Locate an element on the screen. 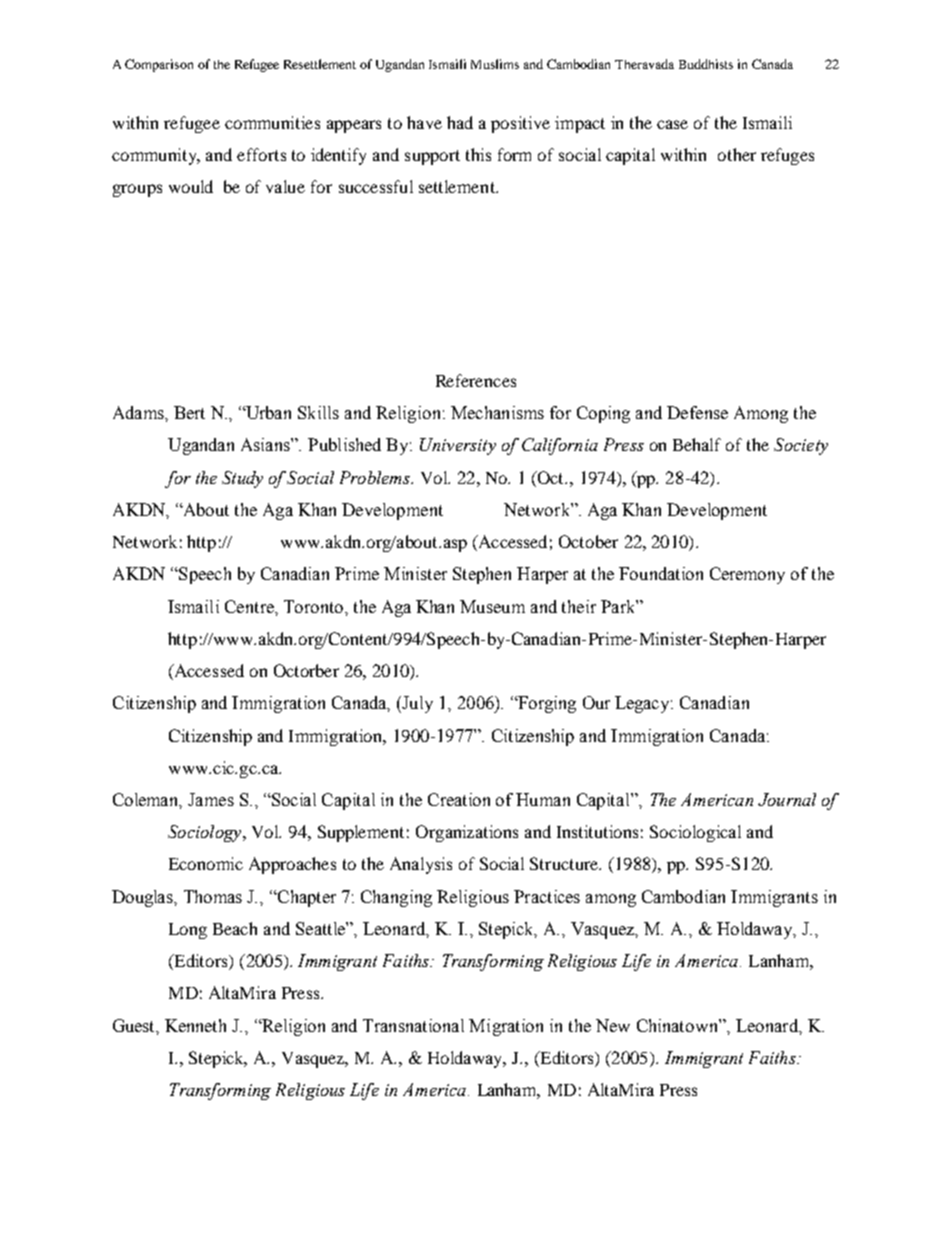 Image resolution: width=952 pixels, height=1233 pixels. July is located at coordinates (417, 704).
